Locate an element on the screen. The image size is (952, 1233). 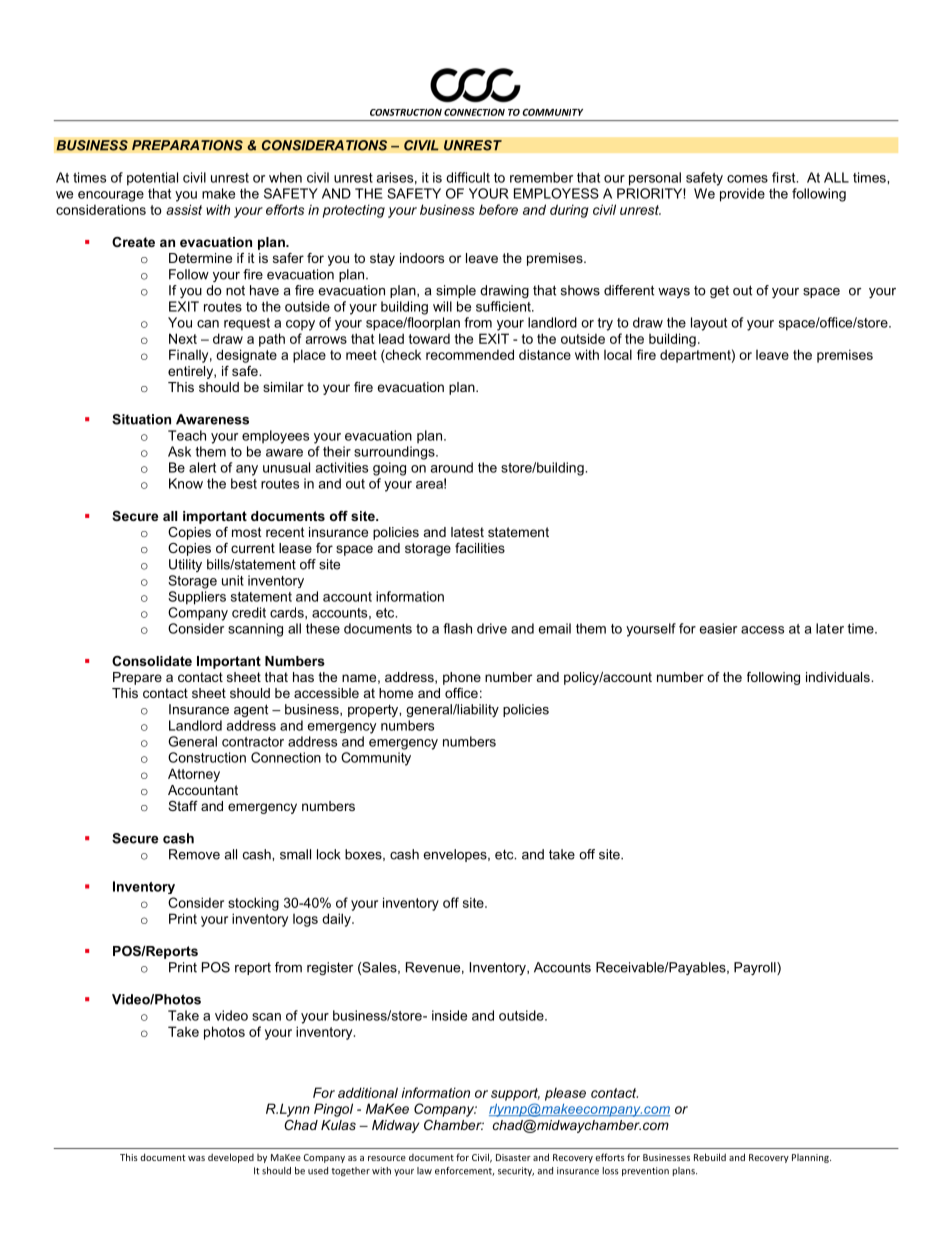
comes is located at coordinates (747, 179).
